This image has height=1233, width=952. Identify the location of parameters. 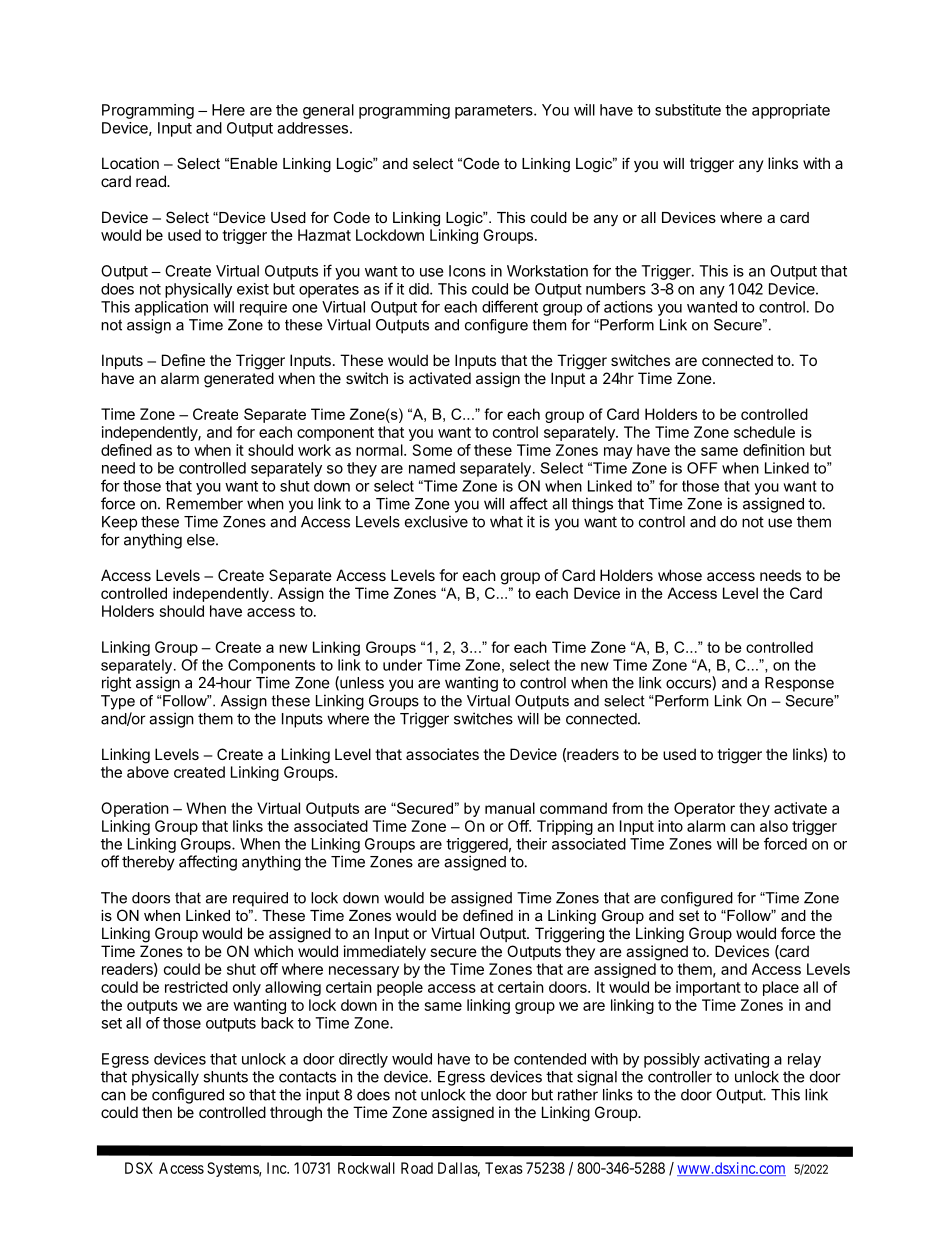
(495, 112).
